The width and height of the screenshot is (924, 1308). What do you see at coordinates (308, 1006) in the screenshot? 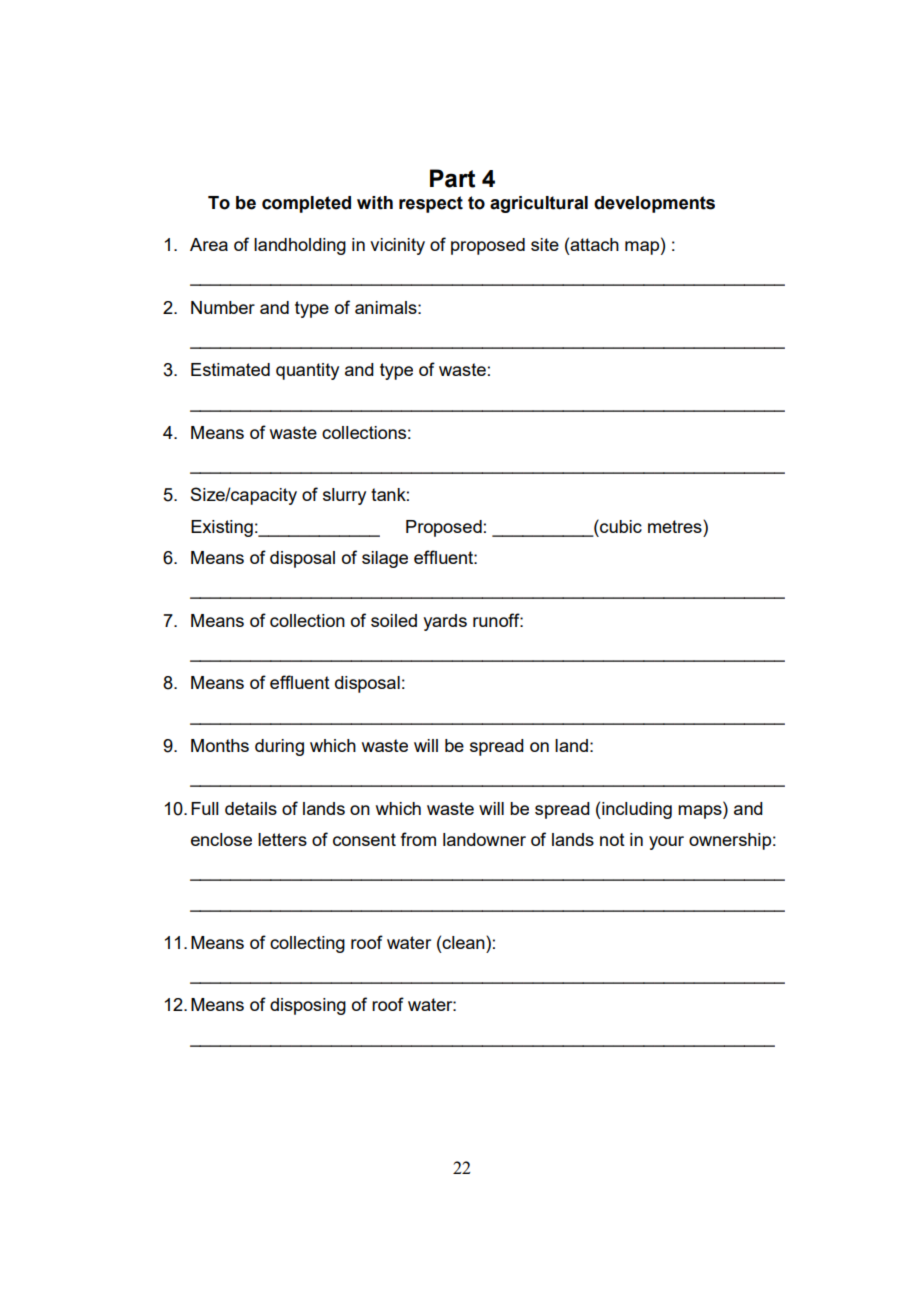
I see `disposing` at bounding box center [308, 1006].
